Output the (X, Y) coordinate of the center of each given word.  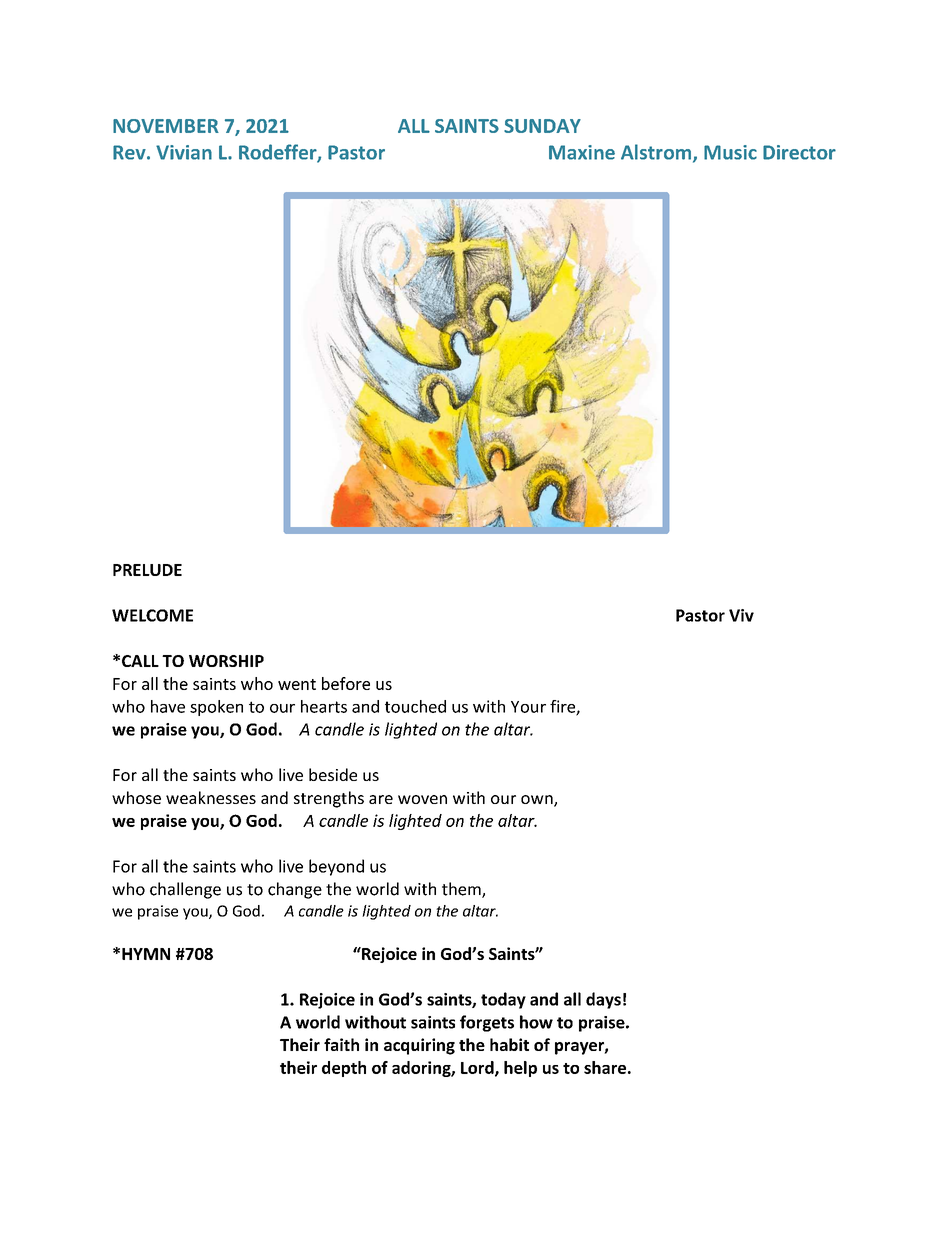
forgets (487, 1023)
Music (730, 152)
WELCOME (152, 615)
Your (528, 707)
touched (415, 706)
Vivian (184, 152)
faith (341, 1044)
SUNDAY (542, 126)
